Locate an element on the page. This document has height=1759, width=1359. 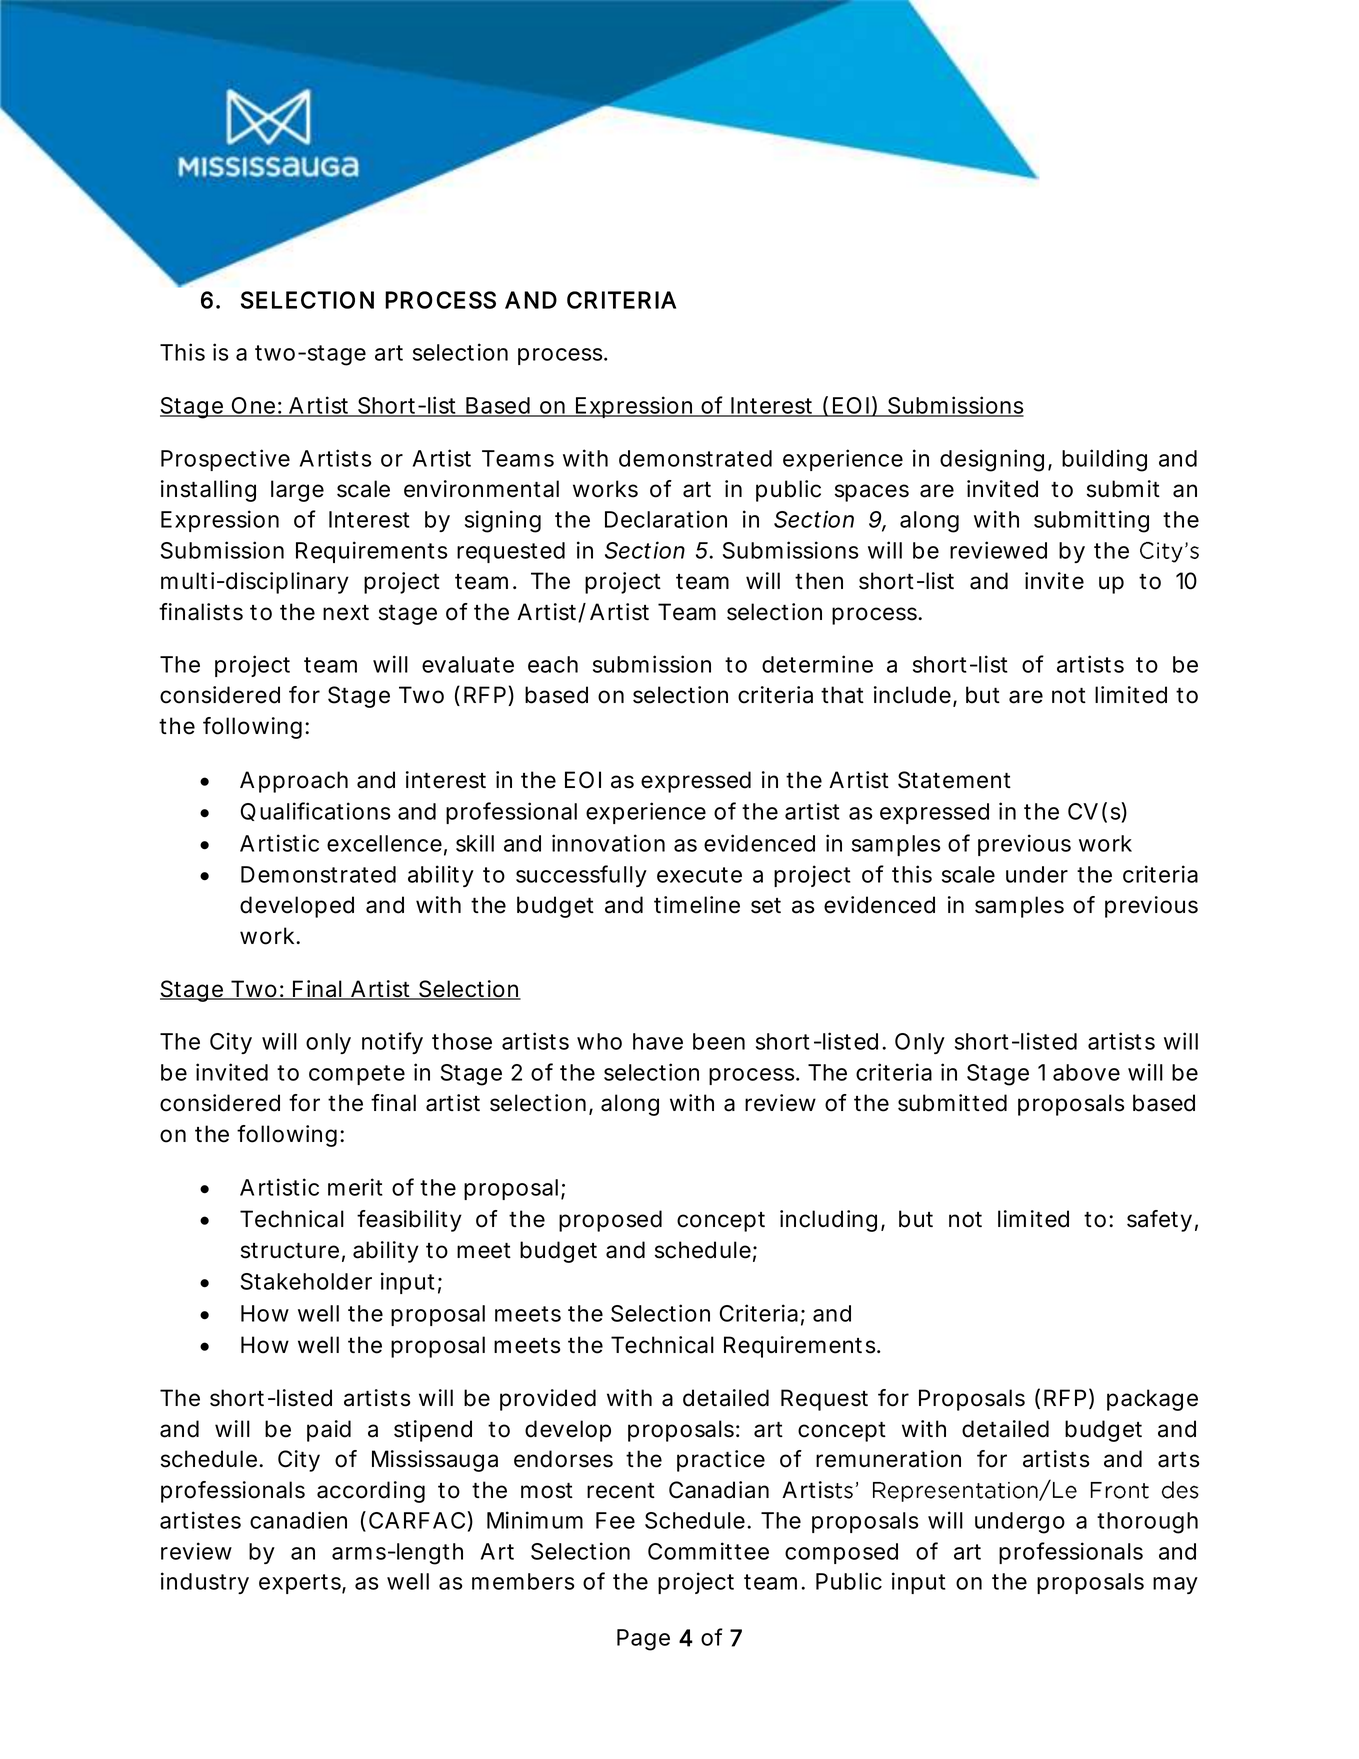
large is located at coordinates (297, 491).
